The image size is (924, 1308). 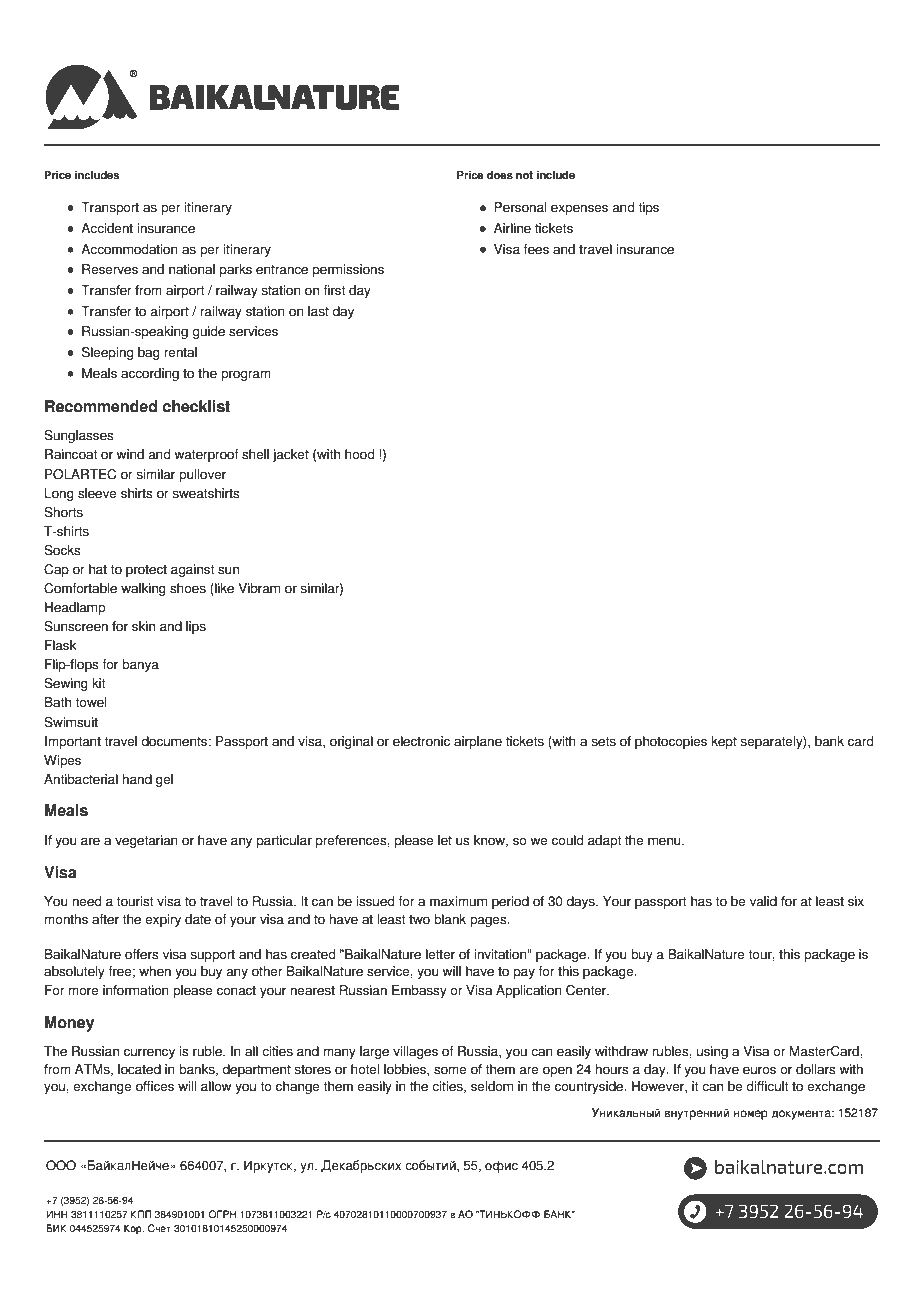 What do you see at coordinates (359, 454) in the document?
I see `hood` at bounding box center [359, 454].
